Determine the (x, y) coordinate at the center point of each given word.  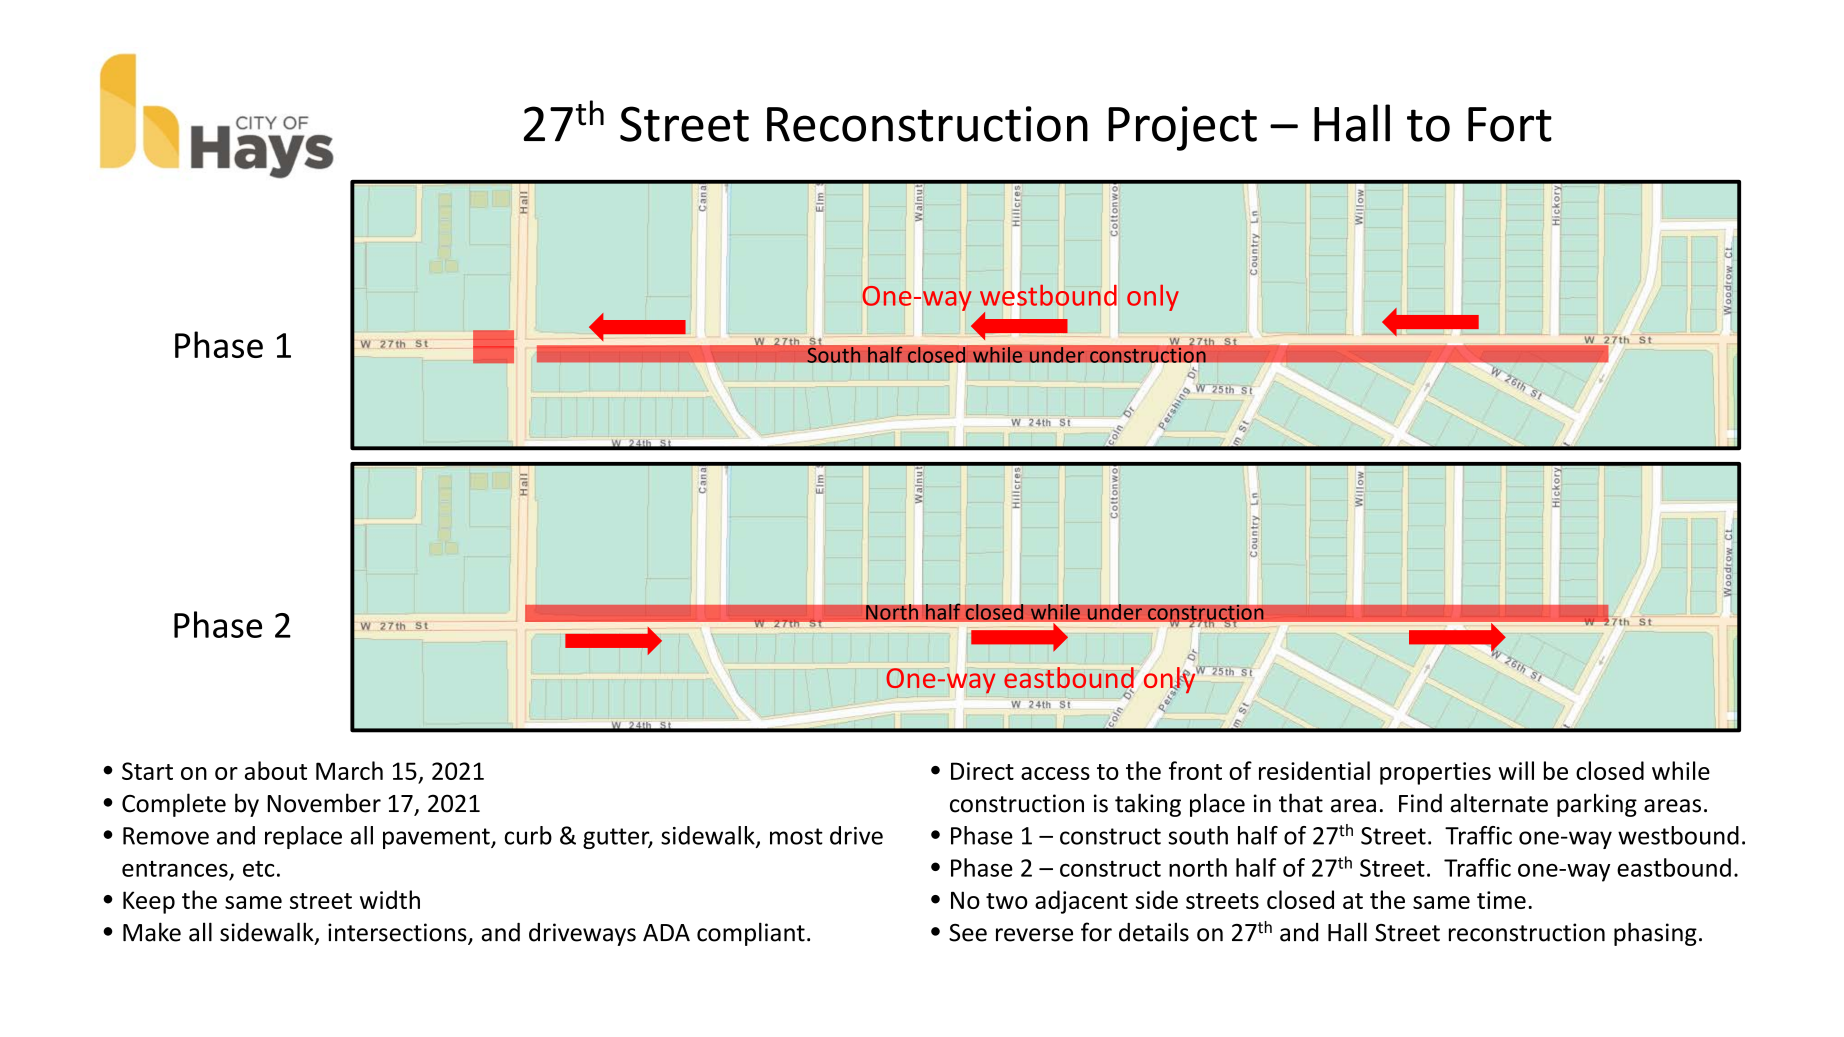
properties (1435, 773)
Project (1182, 128)
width (390, 899)
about (276, 770)
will (1516, 770)
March (349, 770)
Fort (1510, 124)
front (1195, 770)
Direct (982, 771)
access (1055, 773)
